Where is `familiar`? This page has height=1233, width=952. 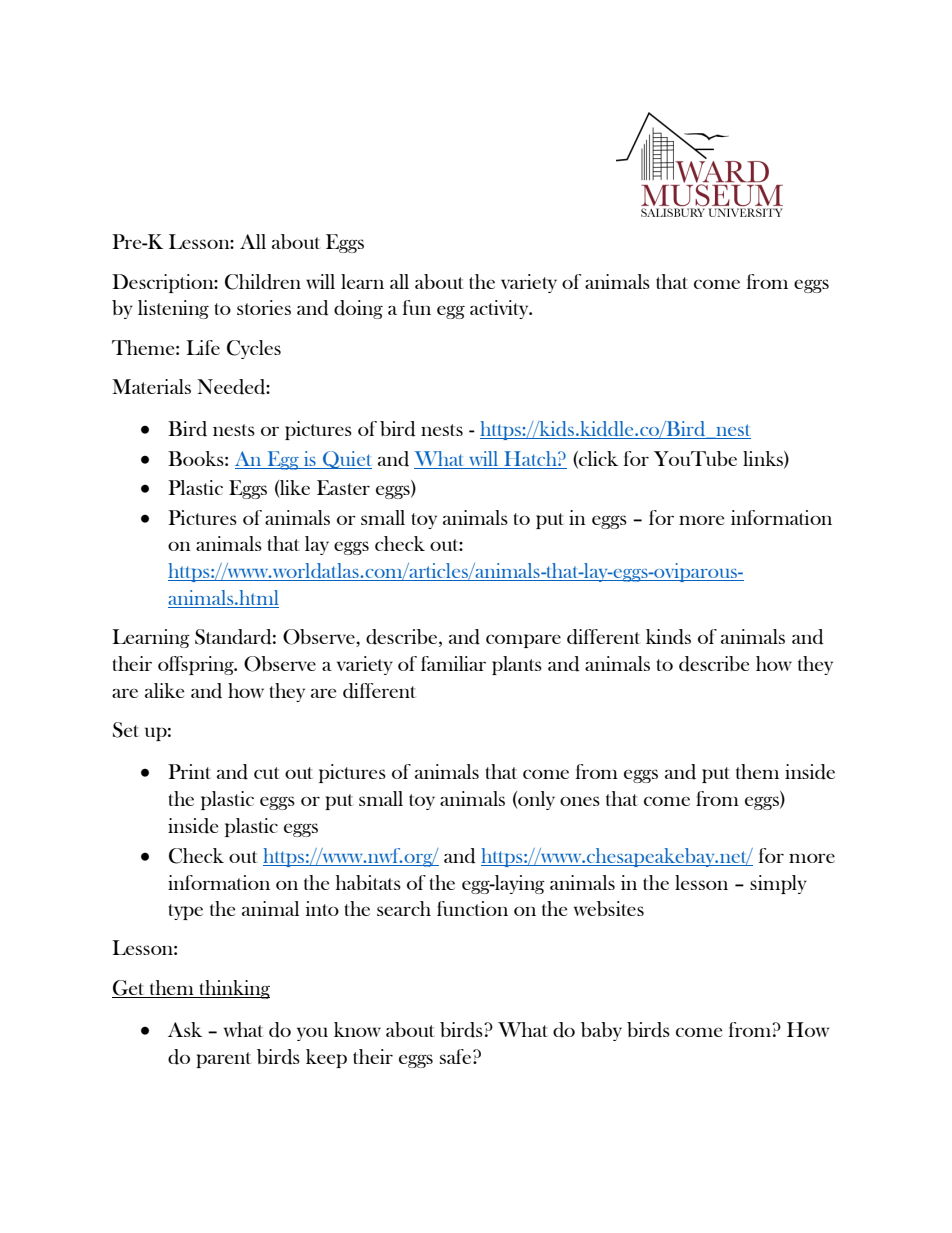 familiar is located at coordinates (453, 663).
